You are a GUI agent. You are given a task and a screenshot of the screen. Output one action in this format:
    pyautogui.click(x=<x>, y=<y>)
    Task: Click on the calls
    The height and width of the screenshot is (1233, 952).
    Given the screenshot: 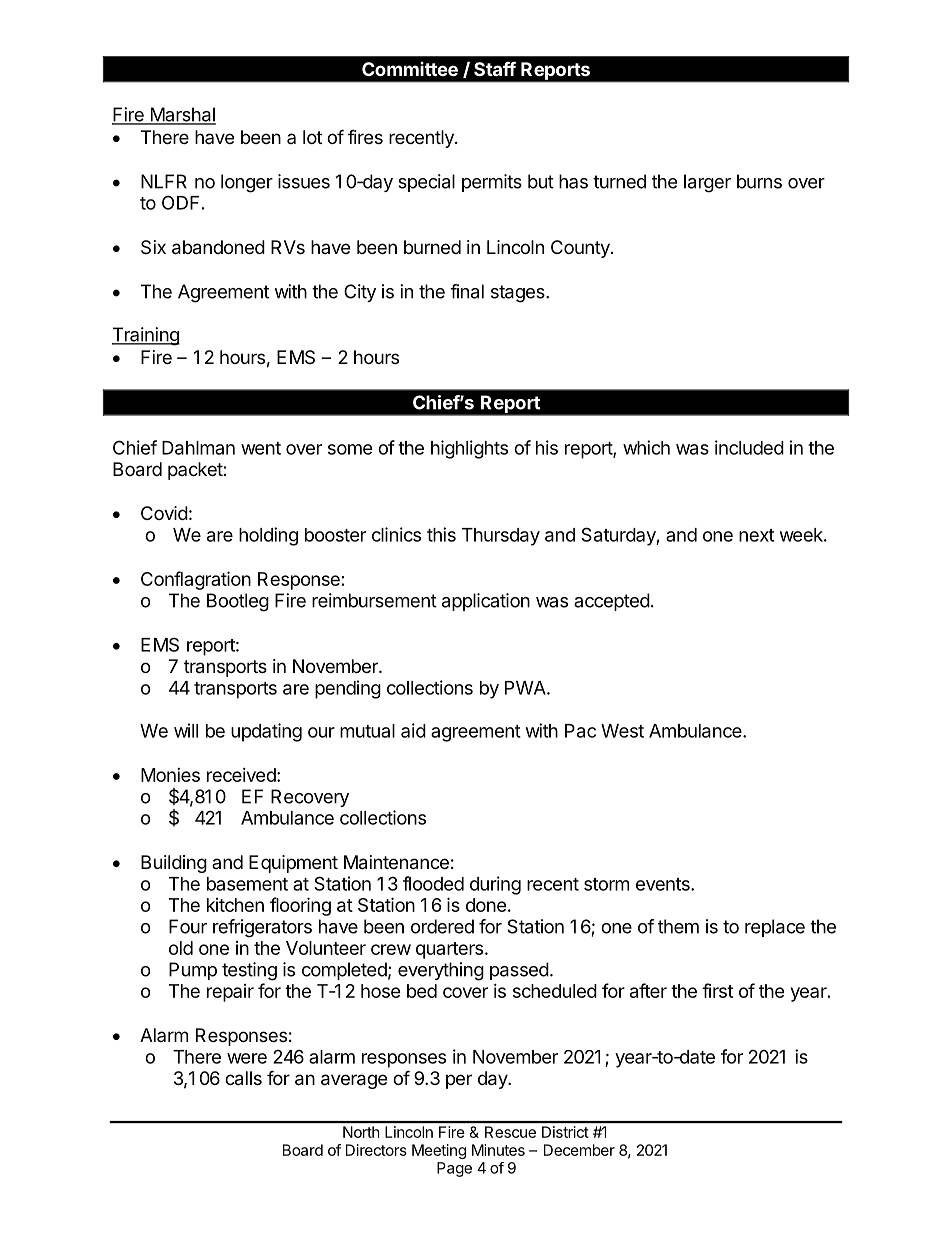 What is the action you would take?
    pyautogui.click(x=243, y=1078)
